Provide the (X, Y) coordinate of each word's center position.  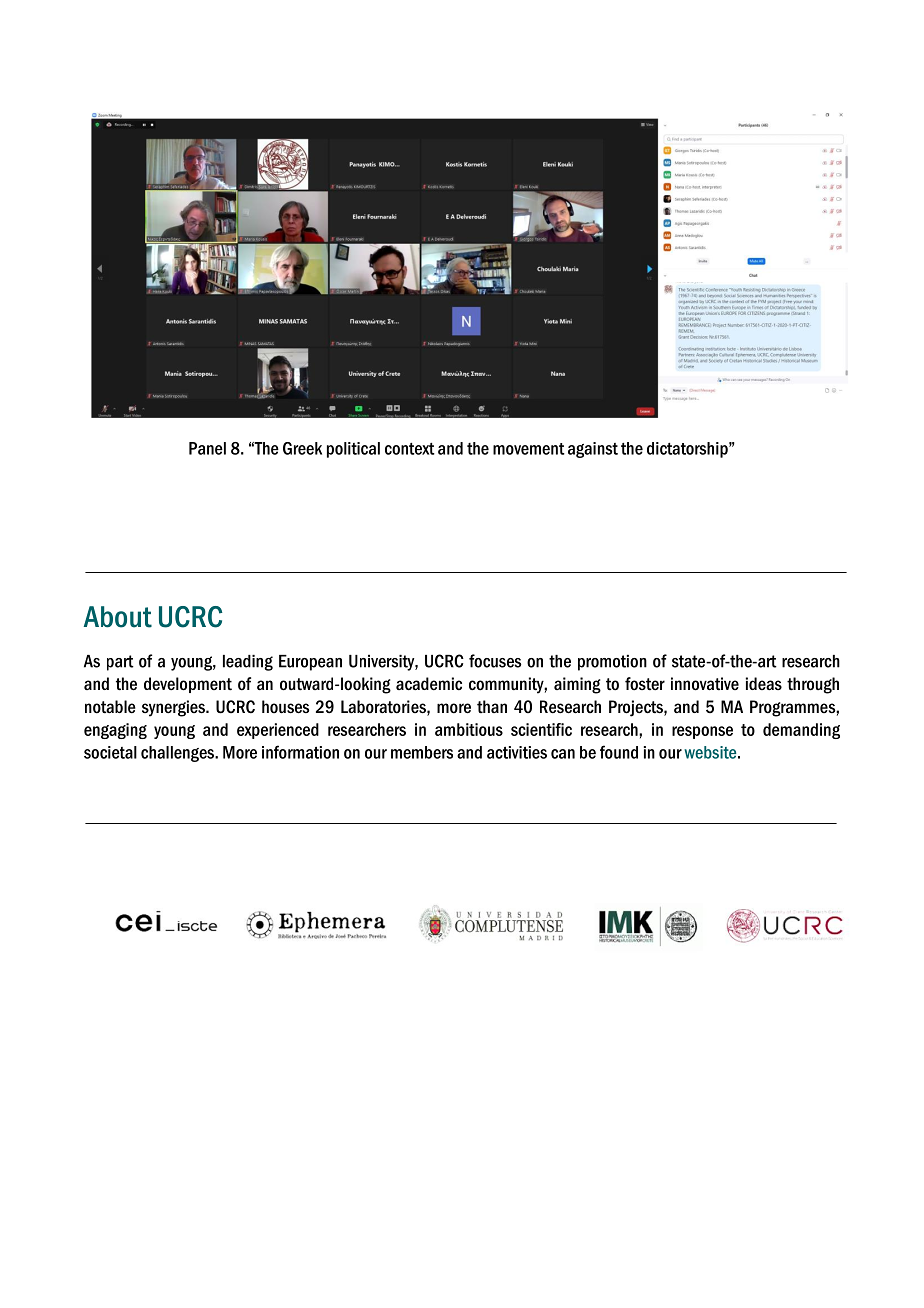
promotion (612, 663)
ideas (764, 683)
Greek (302, 448)
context (410, 449)
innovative (705, 684)
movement (529, 449)
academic (429, 684)
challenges (179, 754)
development (188, 685)
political (353, 450)
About (118, 617)
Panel (207, 448)
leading (248, 663)
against (593, 450)
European (310, 663)
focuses (495, 661)
